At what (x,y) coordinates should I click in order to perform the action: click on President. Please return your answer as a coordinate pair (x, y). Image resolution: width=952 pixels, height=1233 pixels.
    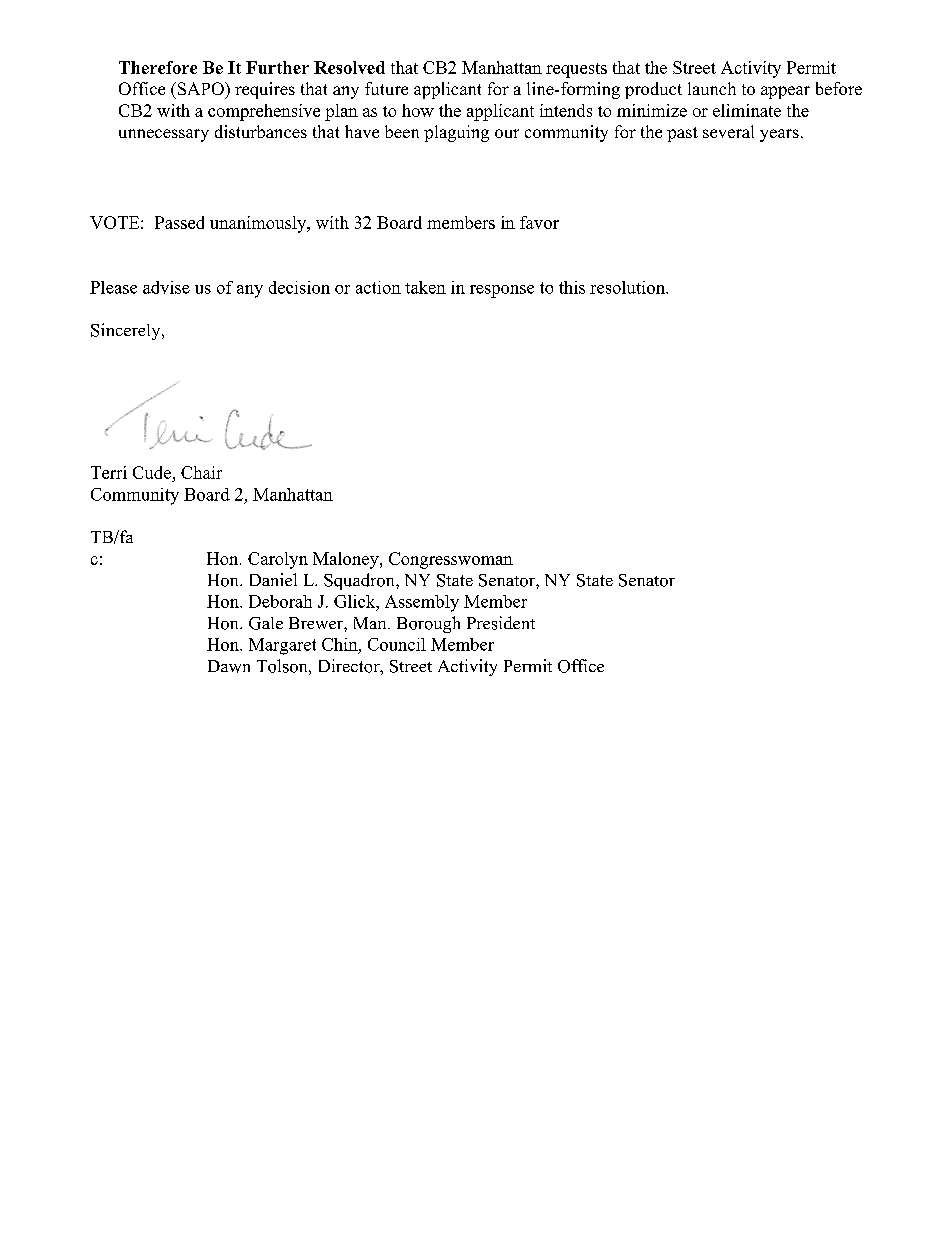
    Looking at the image, I should click on (501, 623).
